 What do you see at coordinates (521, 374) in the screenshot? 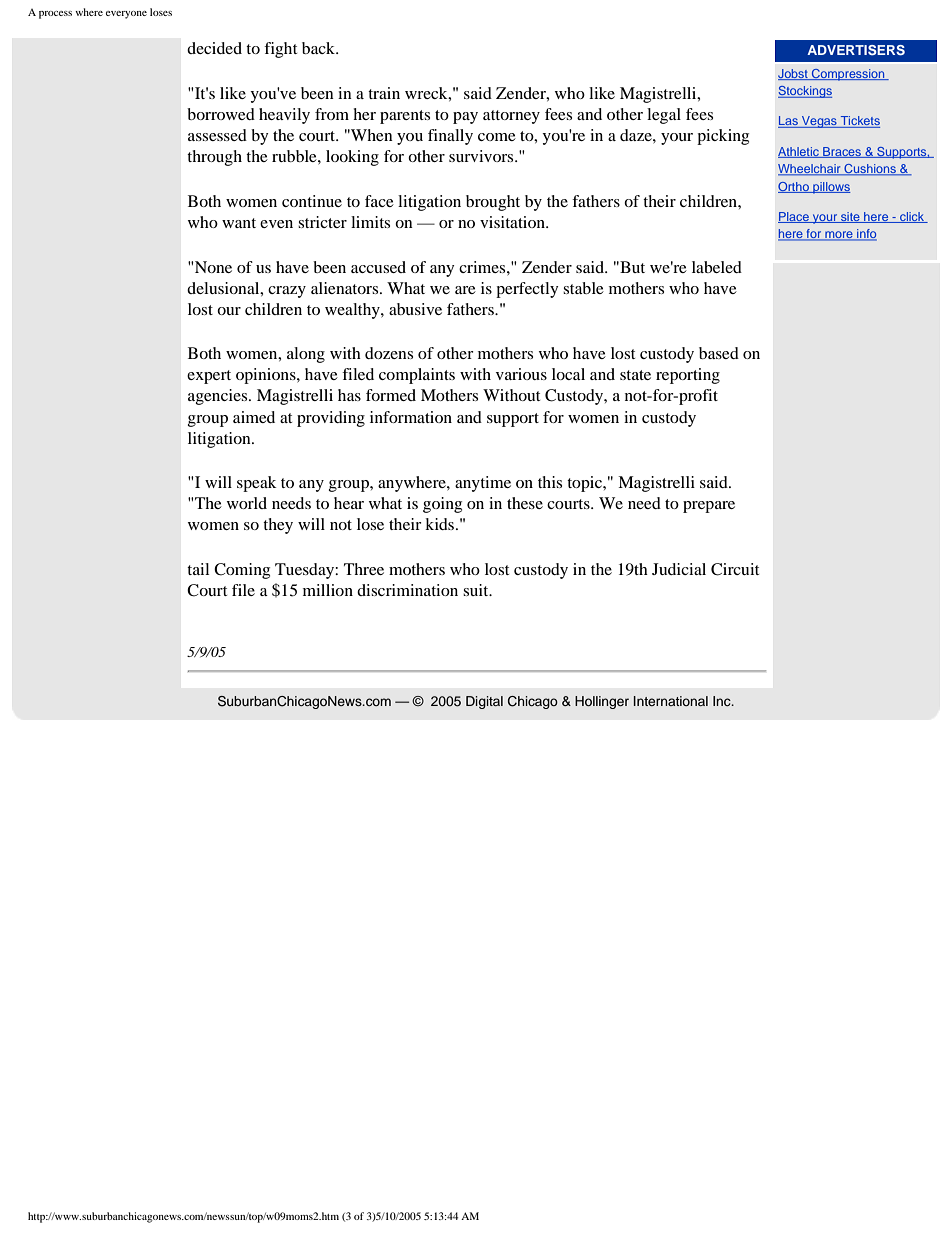
I see `various` at bounding box center [521, 374].
